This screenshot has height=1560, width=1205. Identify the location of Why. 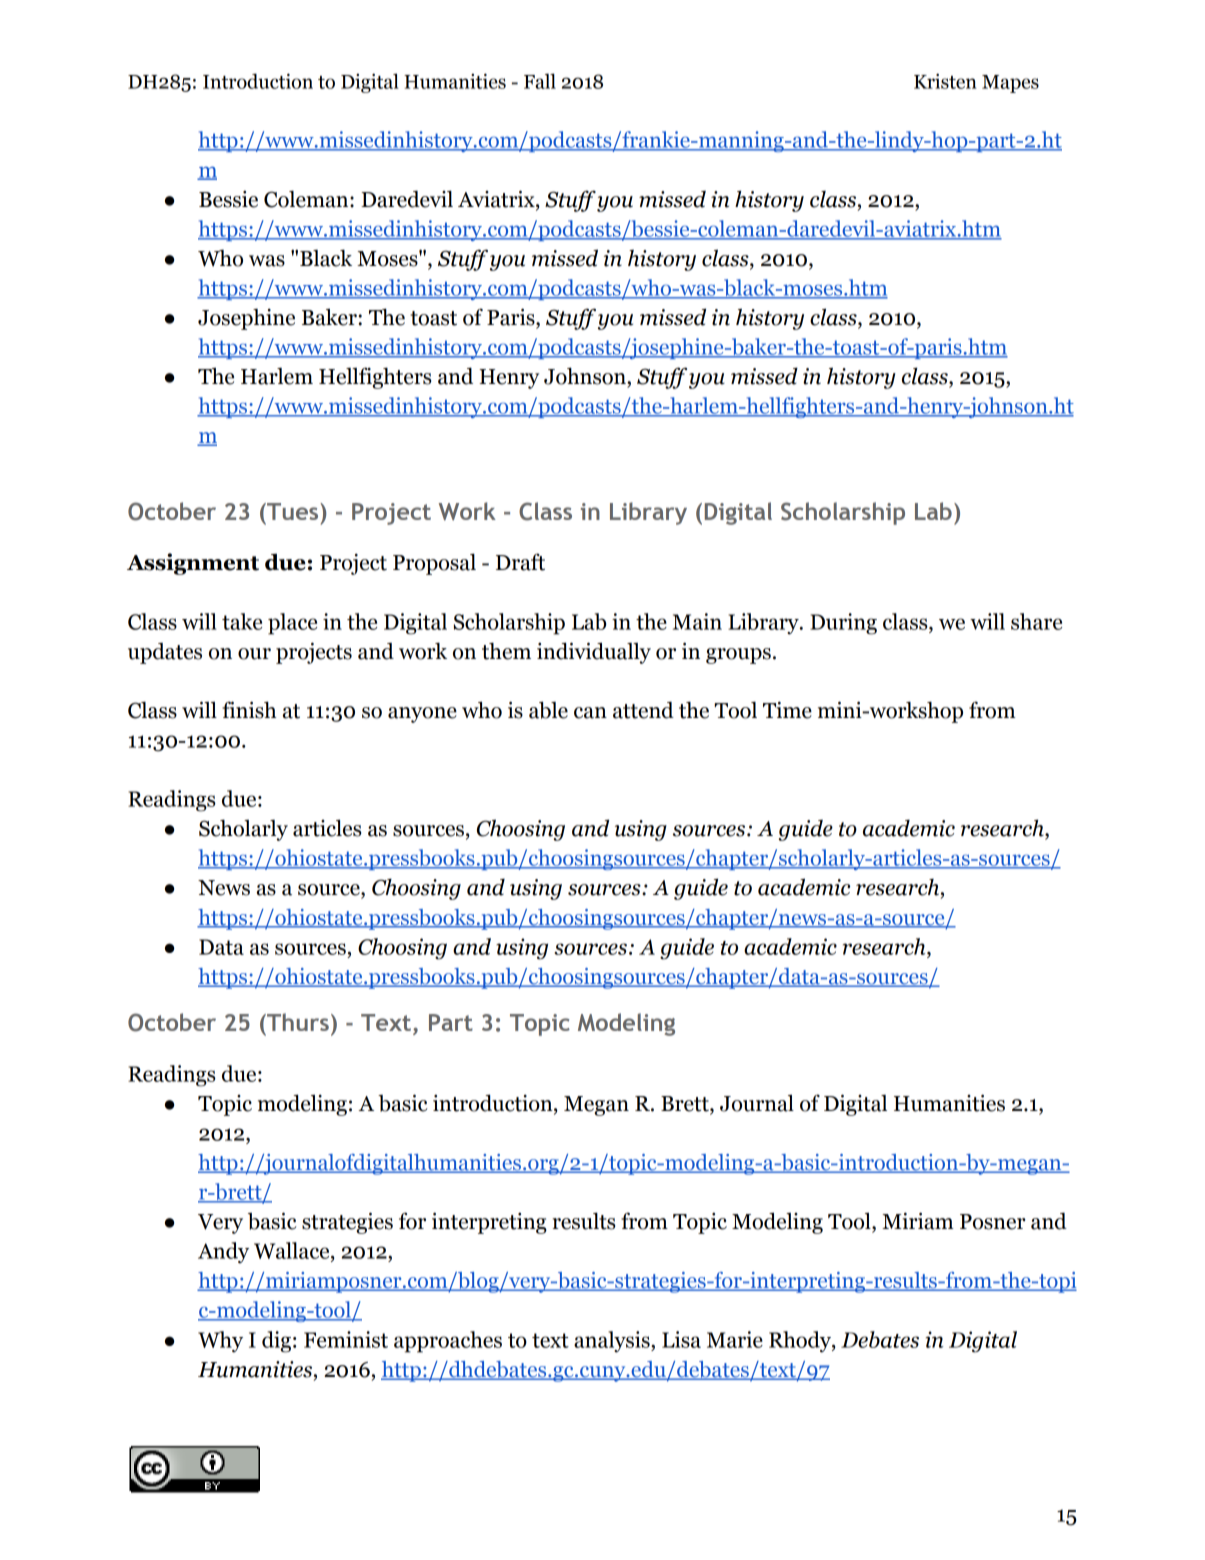
(220, 1342).
